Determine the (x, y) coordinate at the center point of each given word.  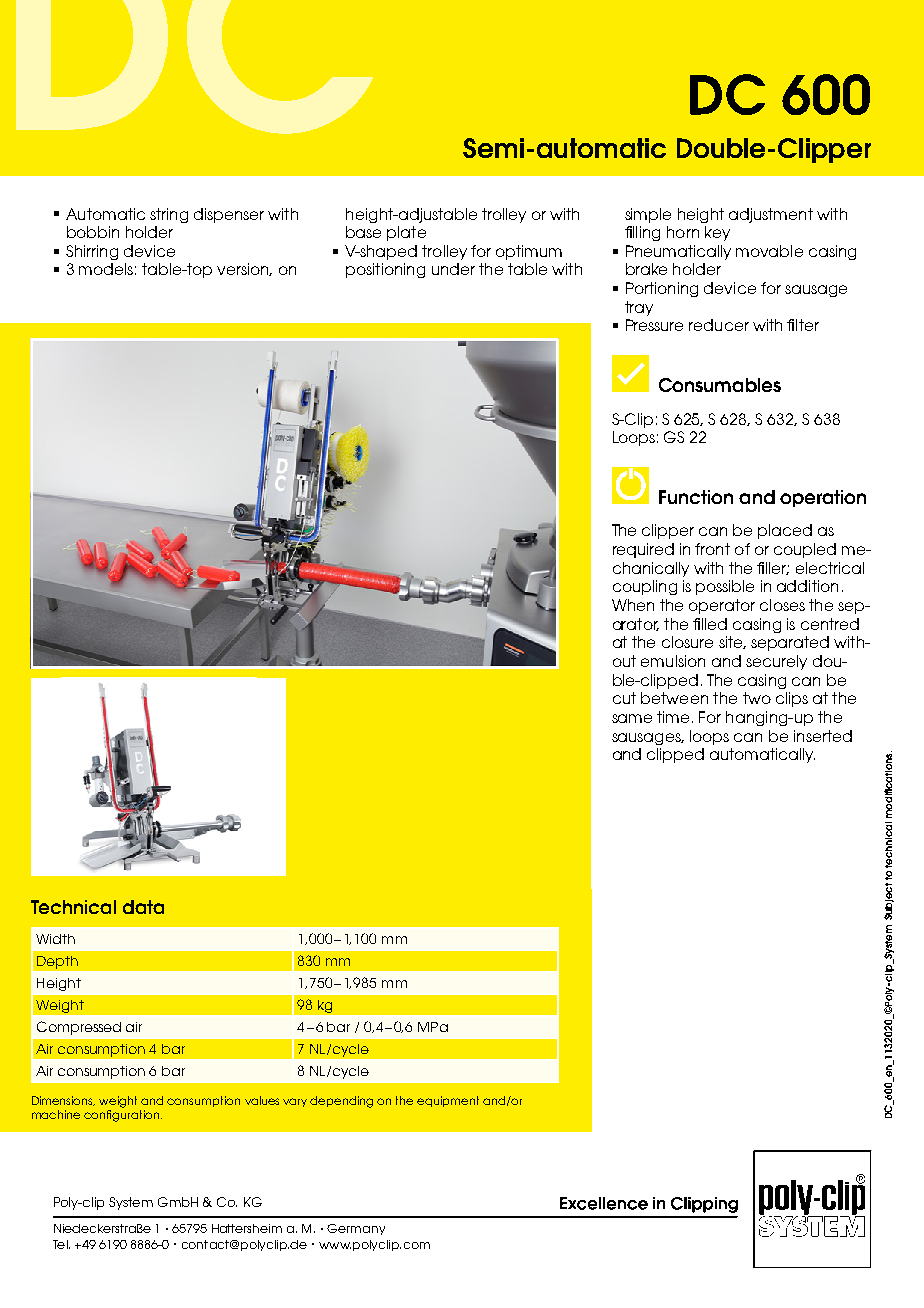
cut (624, 698)
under (453, 269)
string (169, 215)
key (717, 233)
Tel (61, 1244)
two (757, 698)
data (143, 907)
